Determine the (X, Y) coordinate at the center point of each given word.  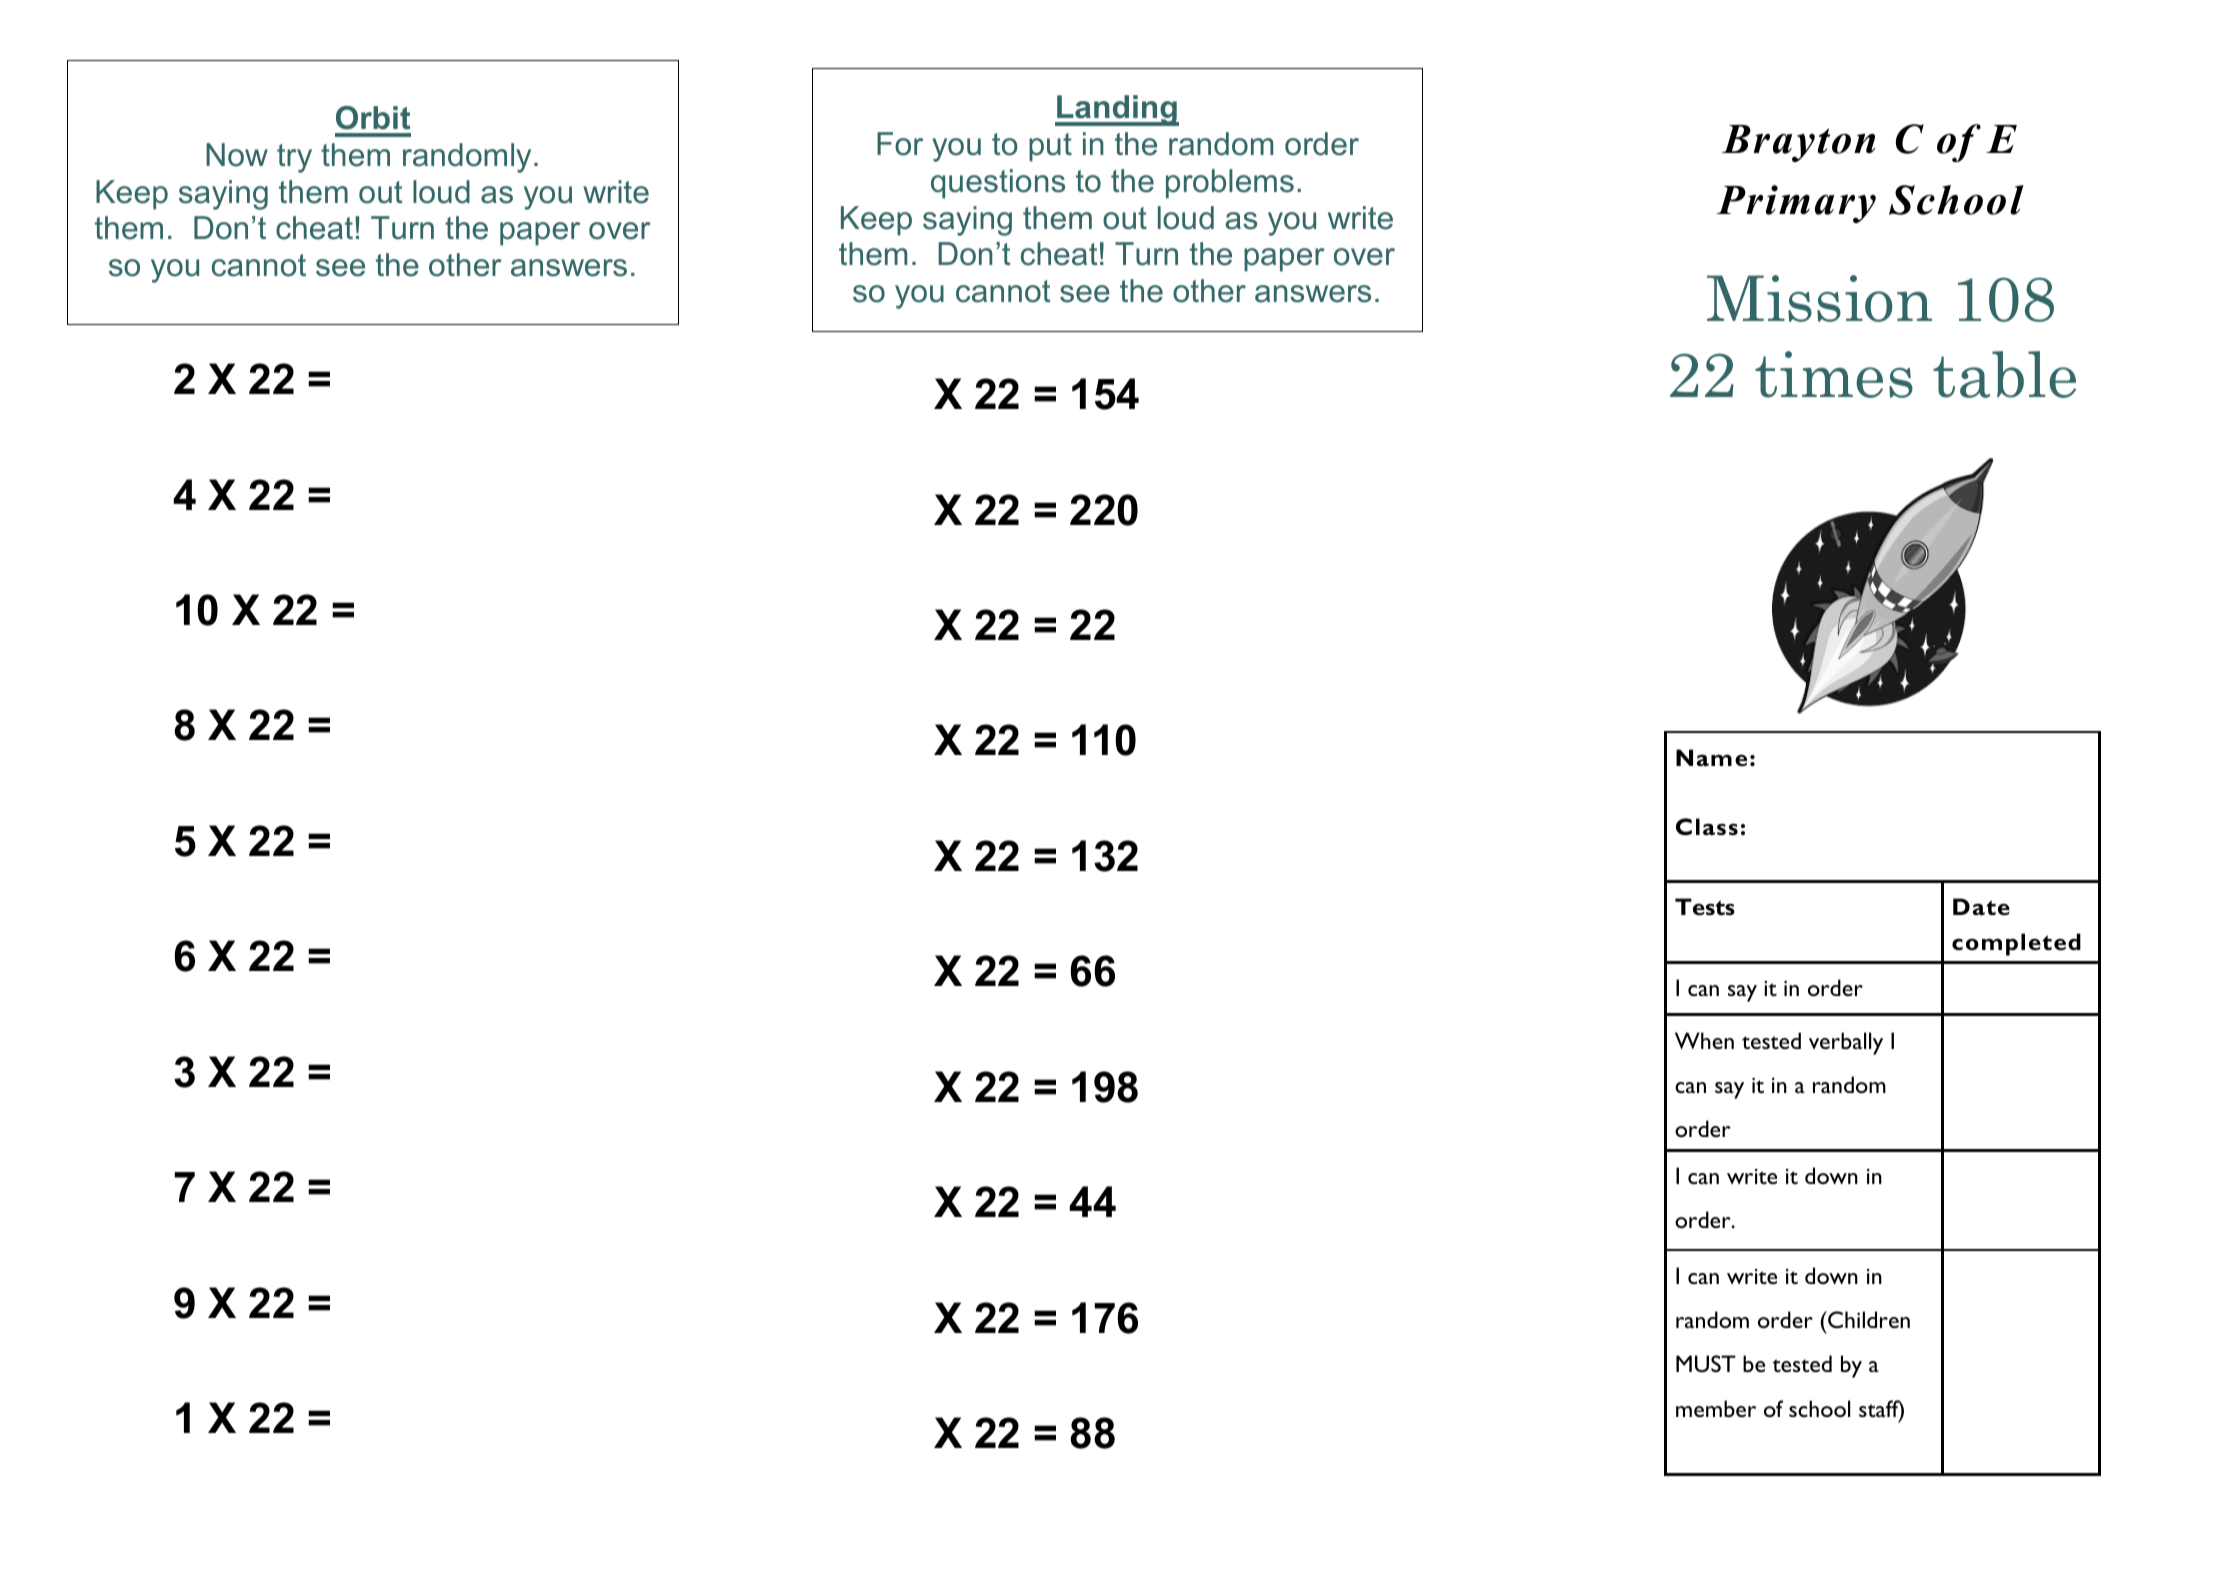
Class (1707, 827)
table (2004, 374)
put (1050, 147)
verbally (1846, 1043)
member (1716, 1408)
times (1834, 374)
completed (2016, 944)
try (294, 158)
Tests (1705, 907)
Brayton (1798, 143)
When (1704, 1040)
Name (1711, 758)
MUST (1706, 1363)
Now (237, 155)
